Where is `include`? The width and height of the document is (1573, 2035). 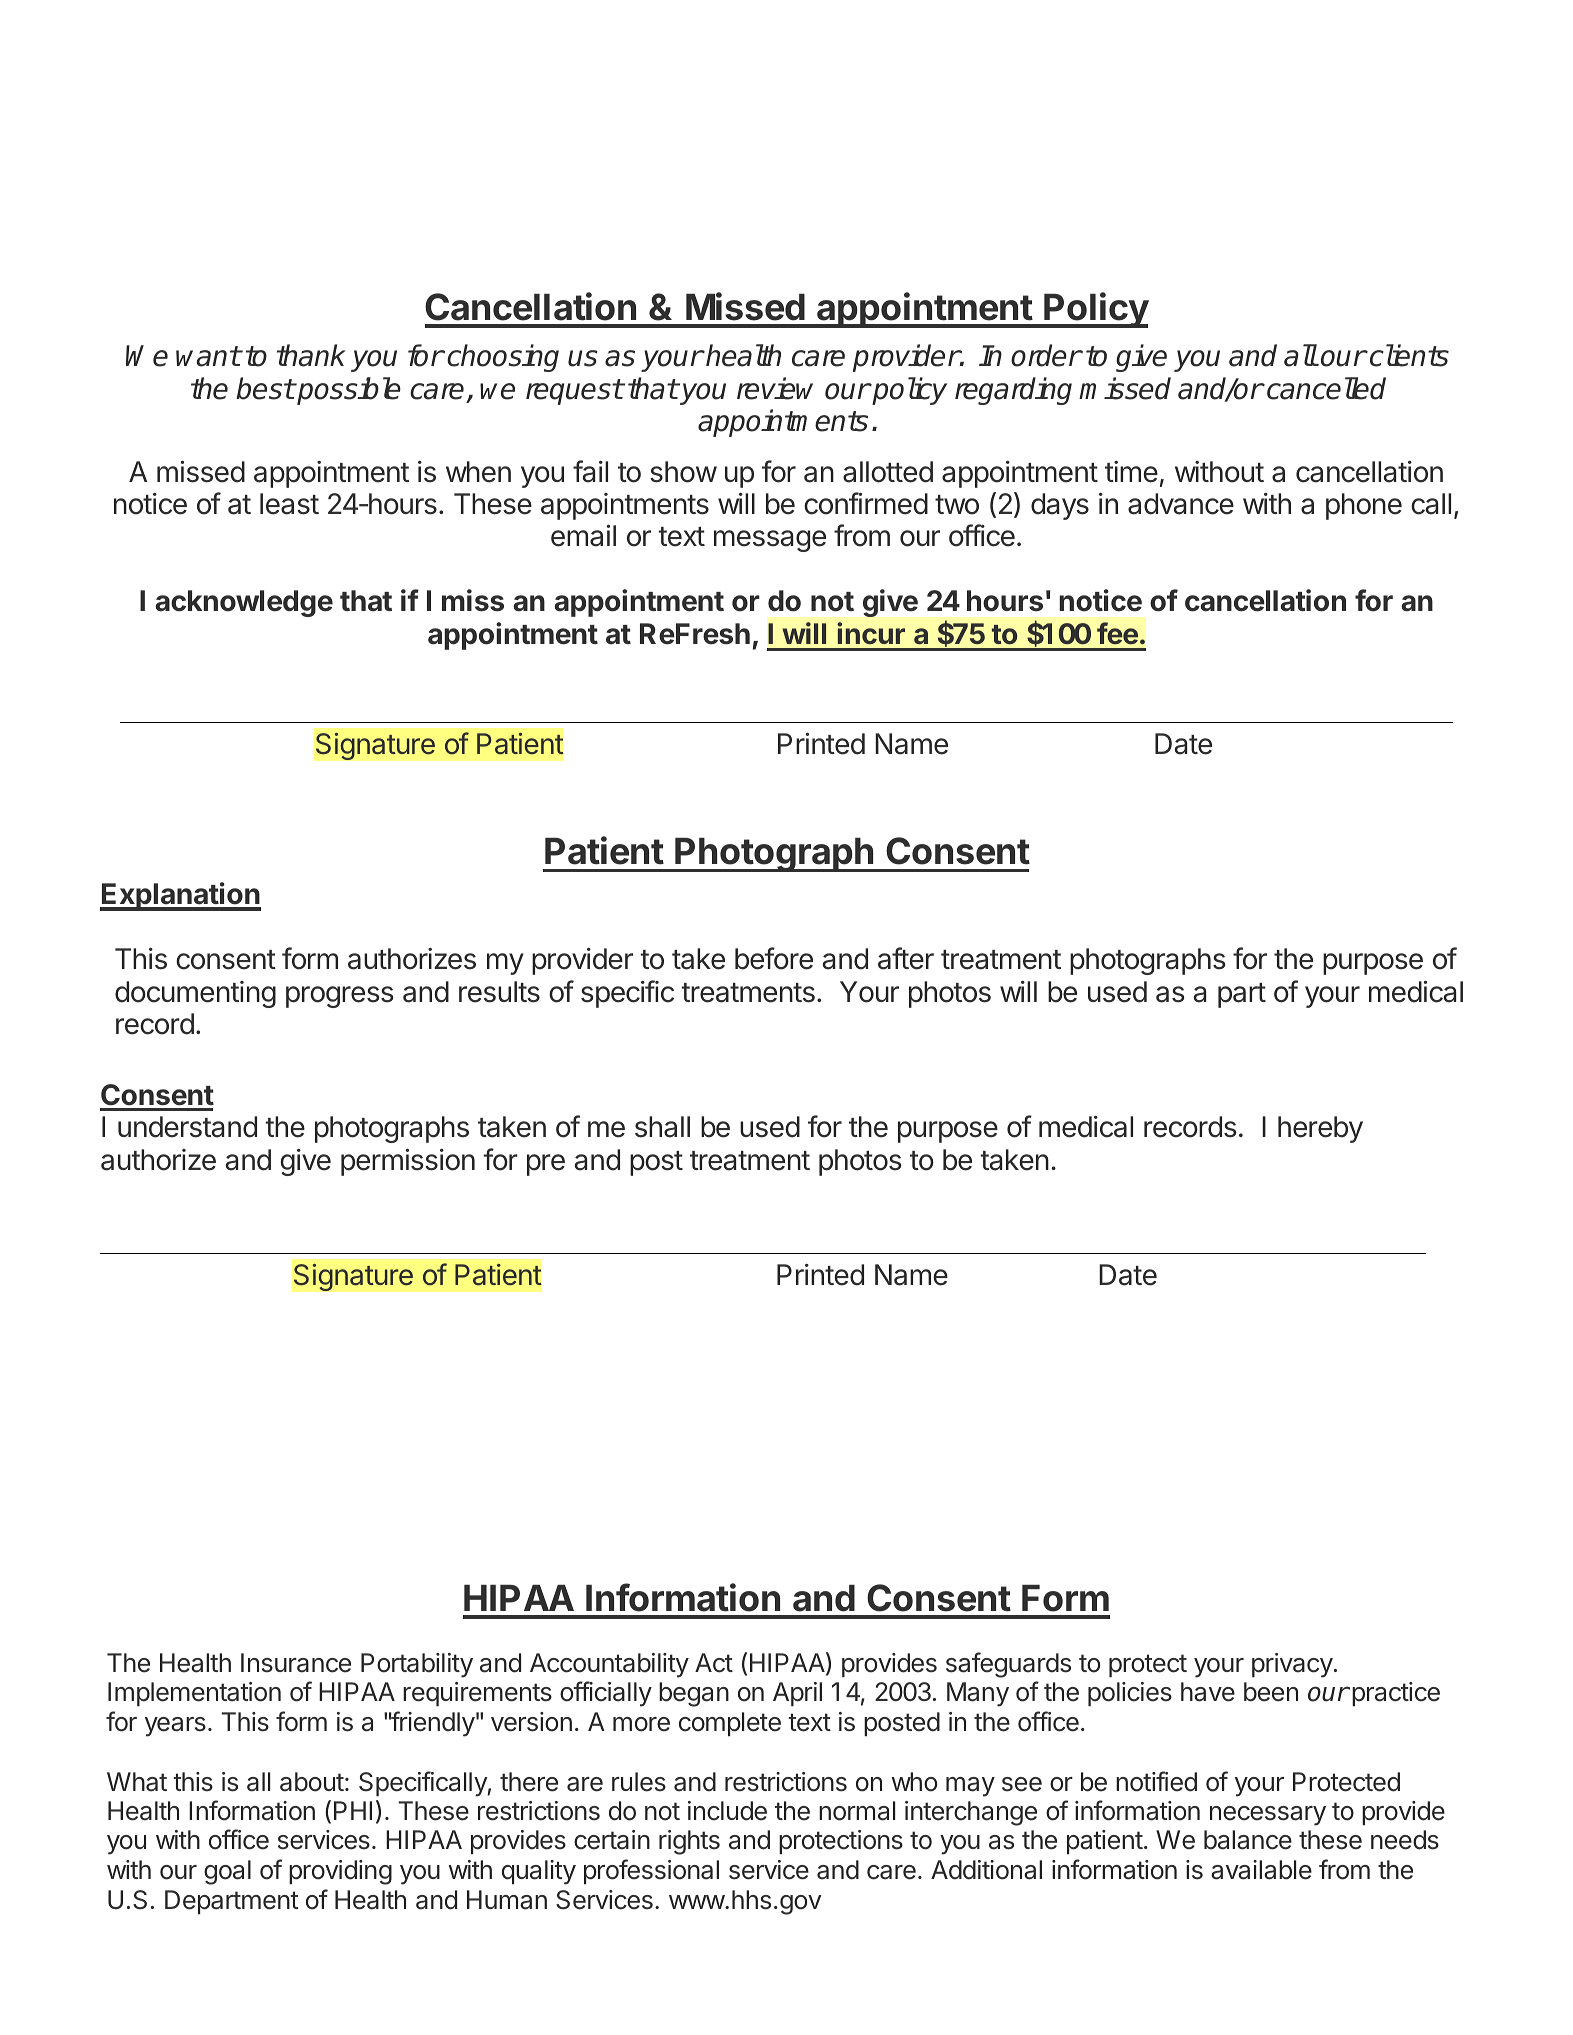 include is located at coordinates (727, 1811).
